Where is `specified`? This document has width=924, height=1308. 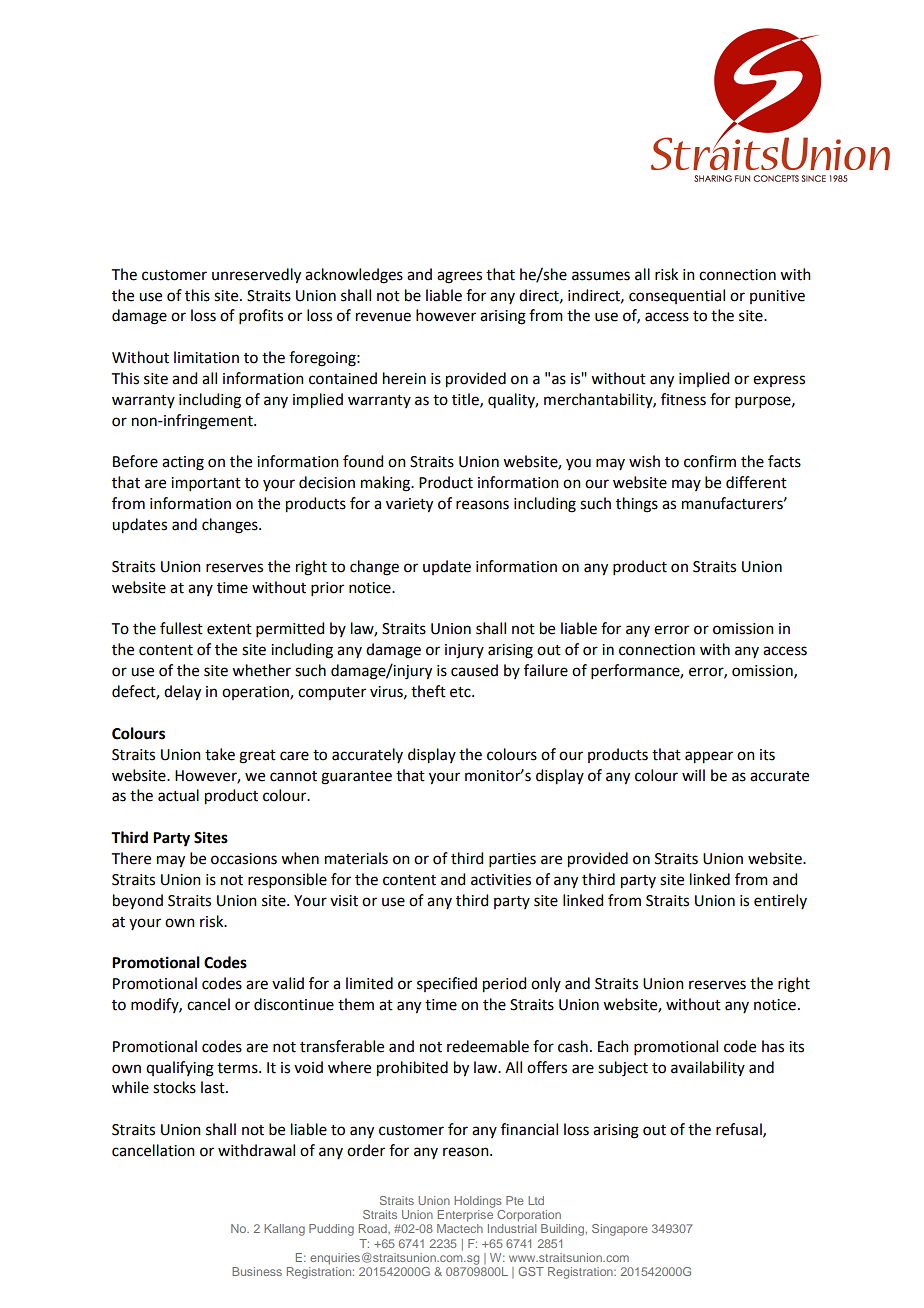
specified is located at coordinates (447, 984).
